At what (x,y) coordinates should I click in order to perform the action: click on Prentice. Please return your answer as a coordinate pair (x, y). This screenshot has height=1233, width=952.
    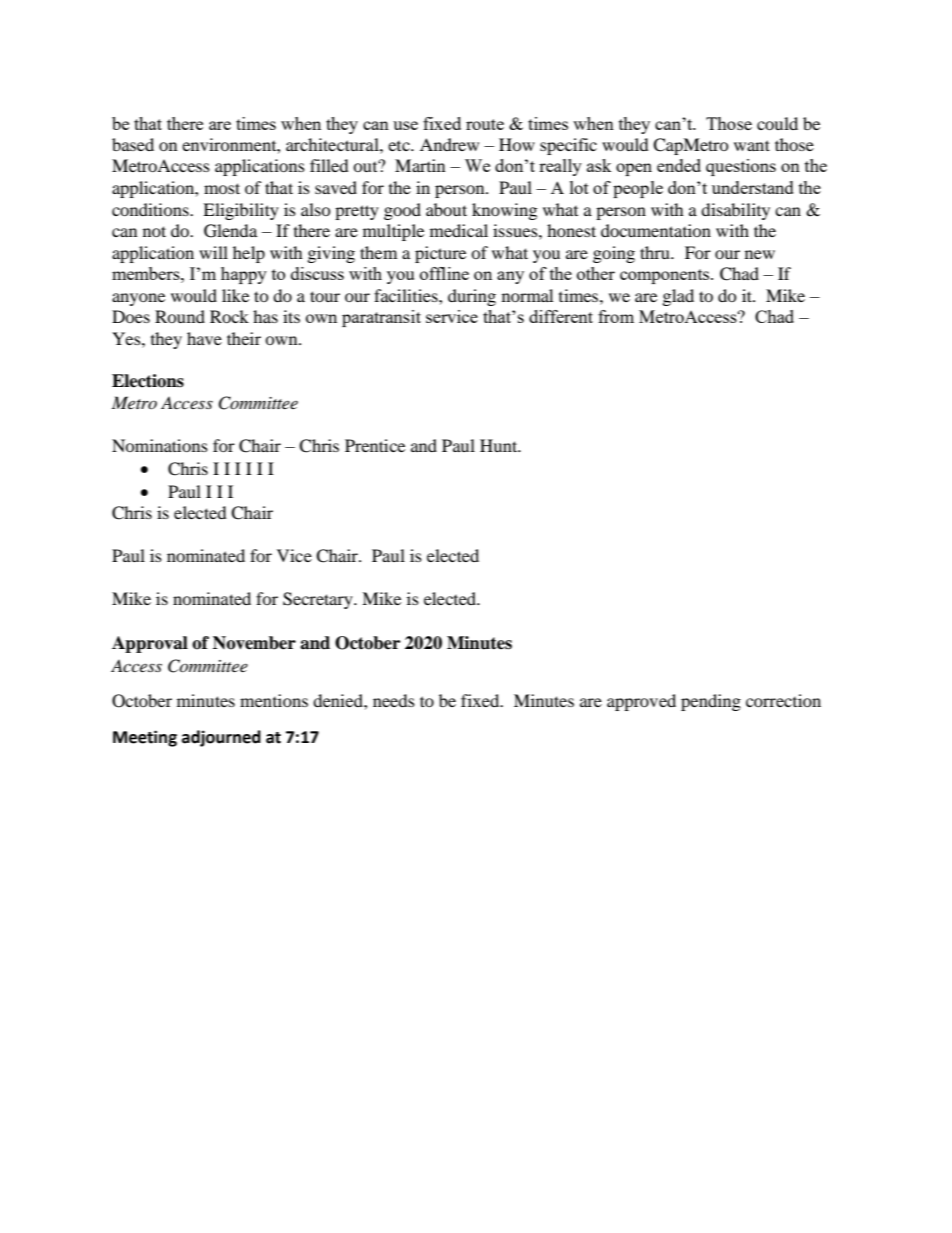
    Looking at the image, I should click on (375, 445).
